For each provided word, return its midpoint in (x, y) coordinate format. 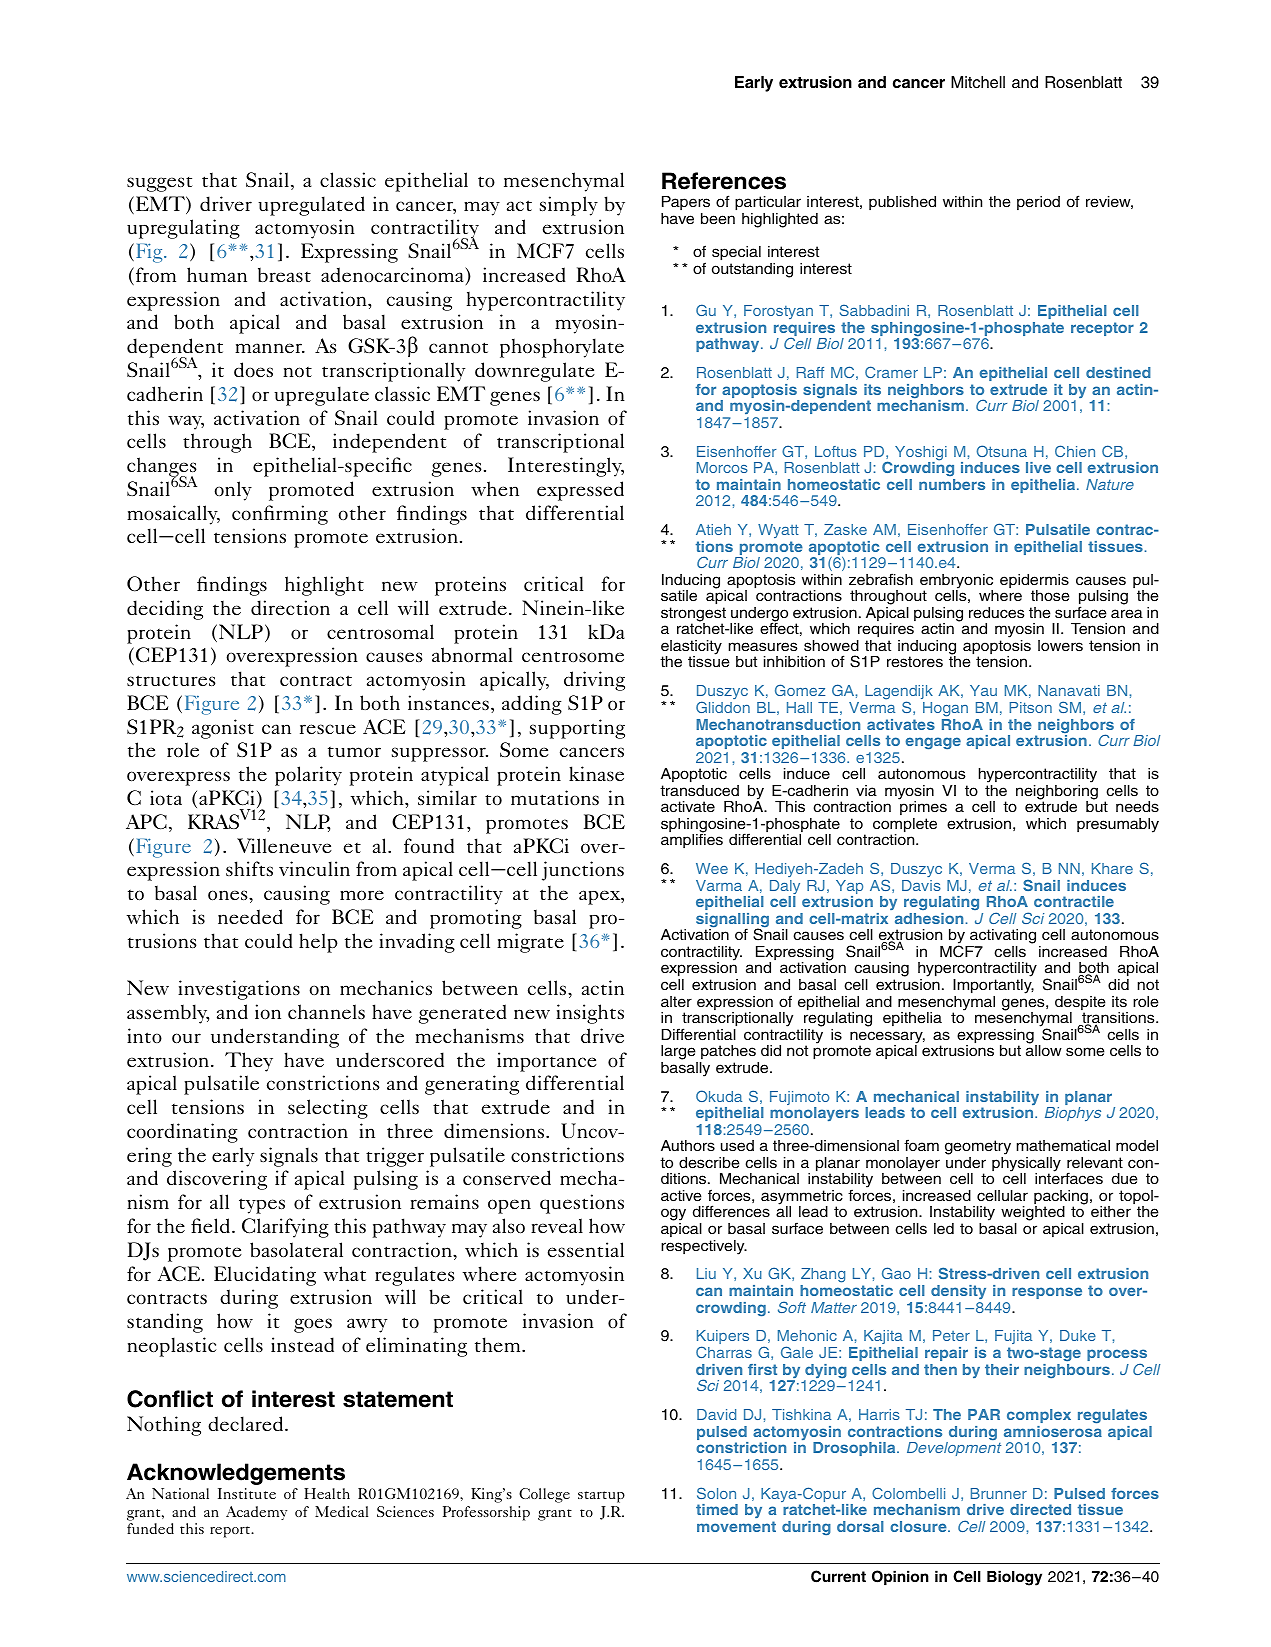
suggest (160, 184)
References (724, 181)
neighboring (1057, 793)
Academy (256, 1513)
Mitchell (978, 82)
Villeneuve (284, 846)
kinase (596, 774)
